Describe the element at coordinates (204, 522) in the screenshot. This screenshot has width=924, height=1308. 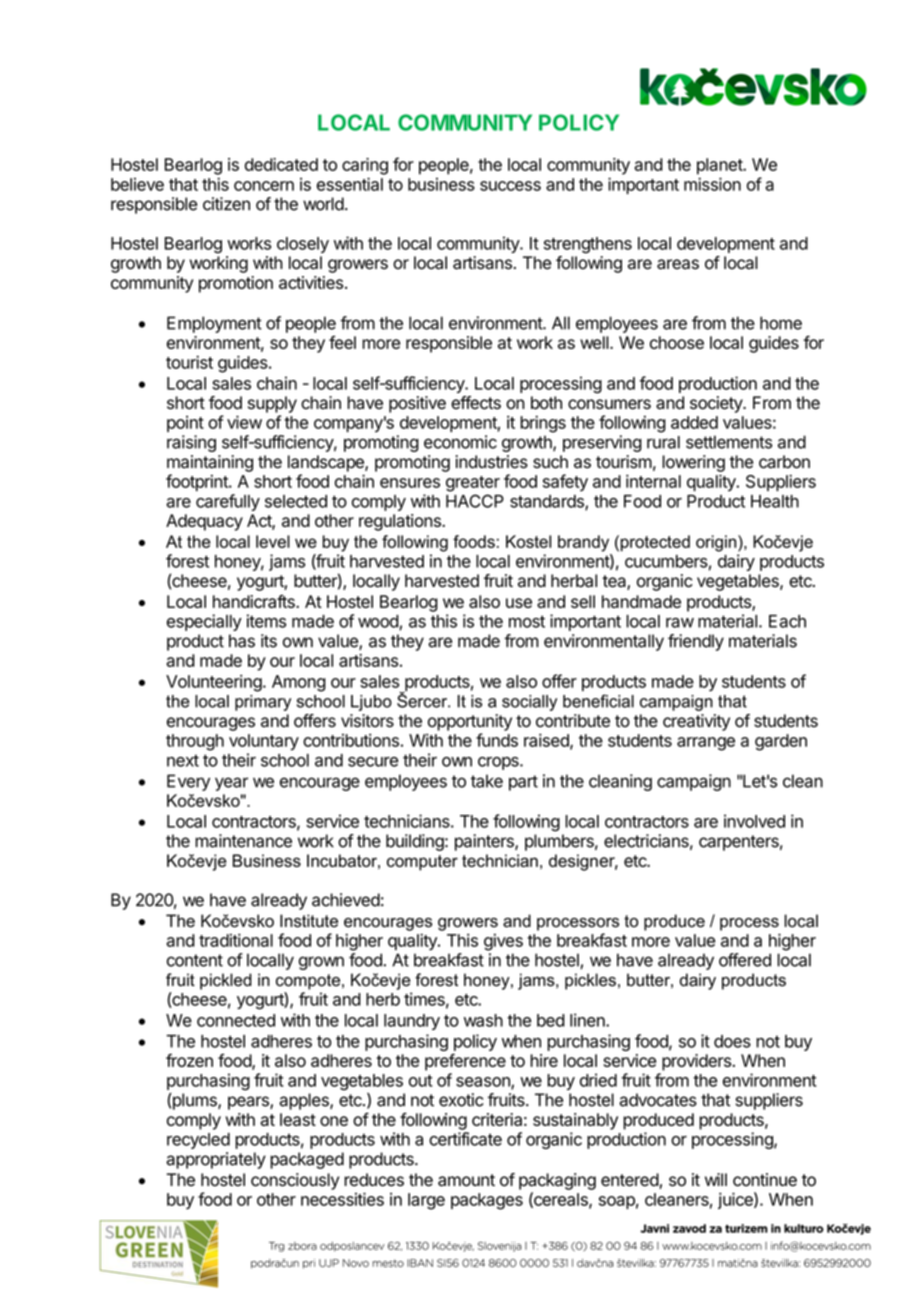
I see `Adequacy` at that location.
